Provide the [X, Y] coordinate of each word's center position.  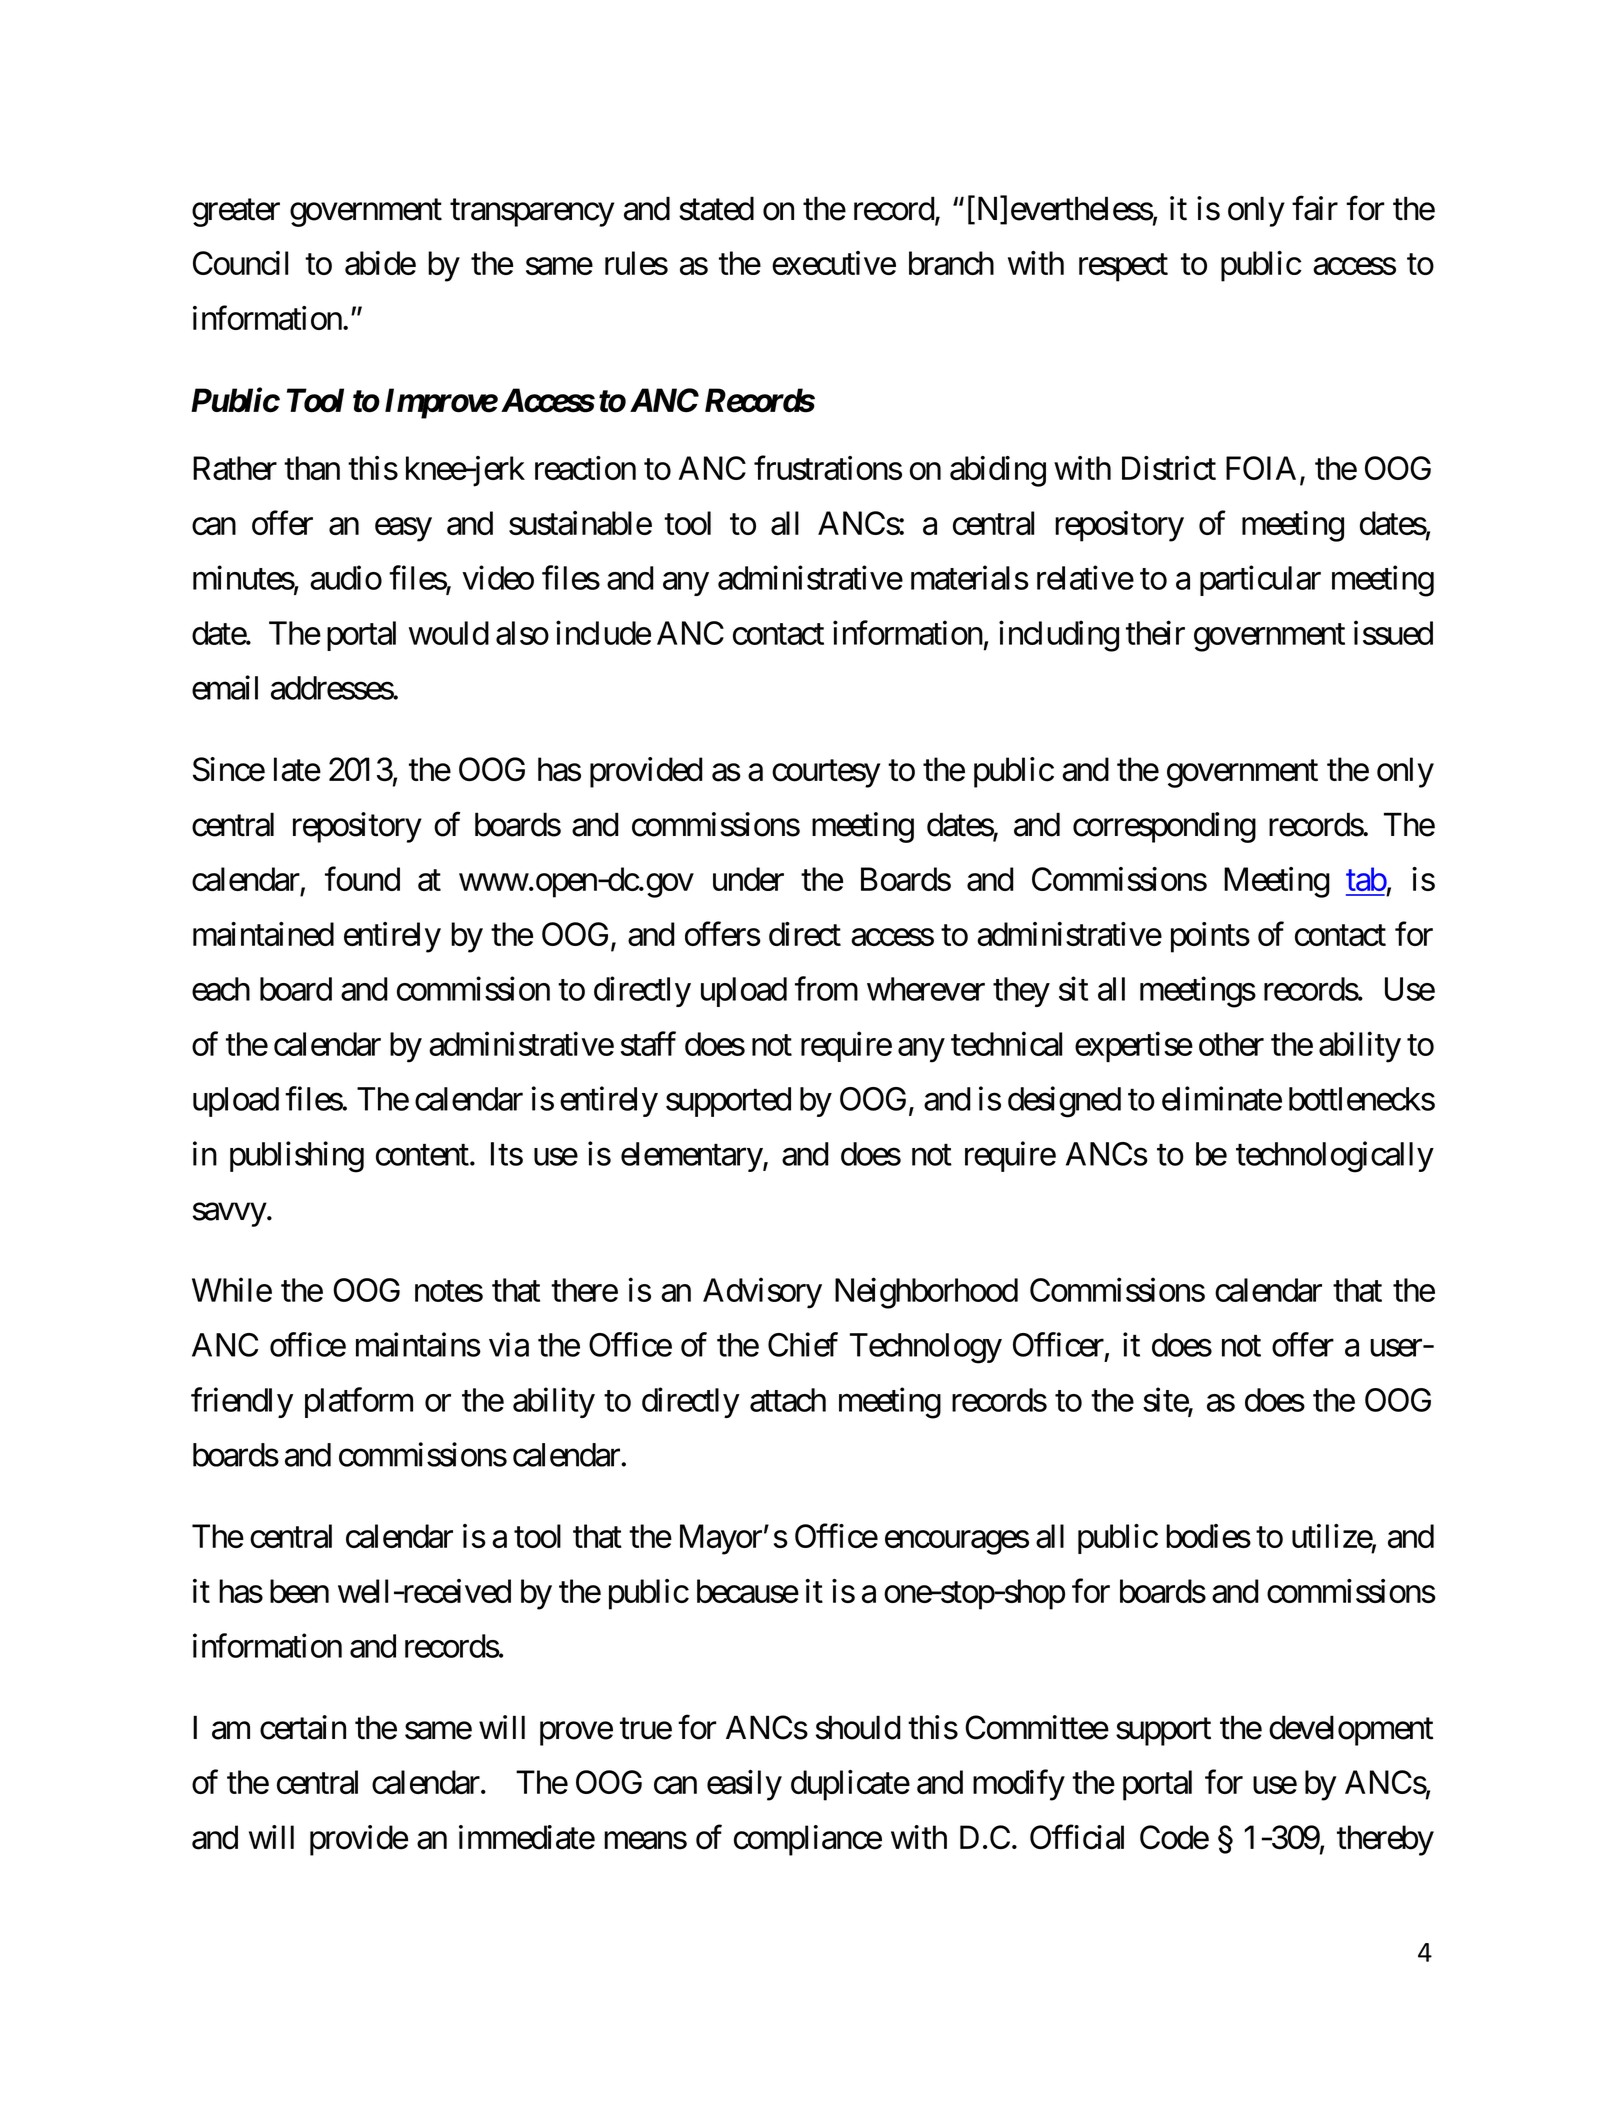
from [826, 988]
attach [788, 1400]
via [509, 1344]
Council [240, 263]
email [225, 687]
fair [1315, 208]
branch [951, 263]
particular [1260, 580]
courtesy [826, 774]
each [221, 989]
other [1231, 1044]
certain [303, 1727]
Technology [926, 1348]
